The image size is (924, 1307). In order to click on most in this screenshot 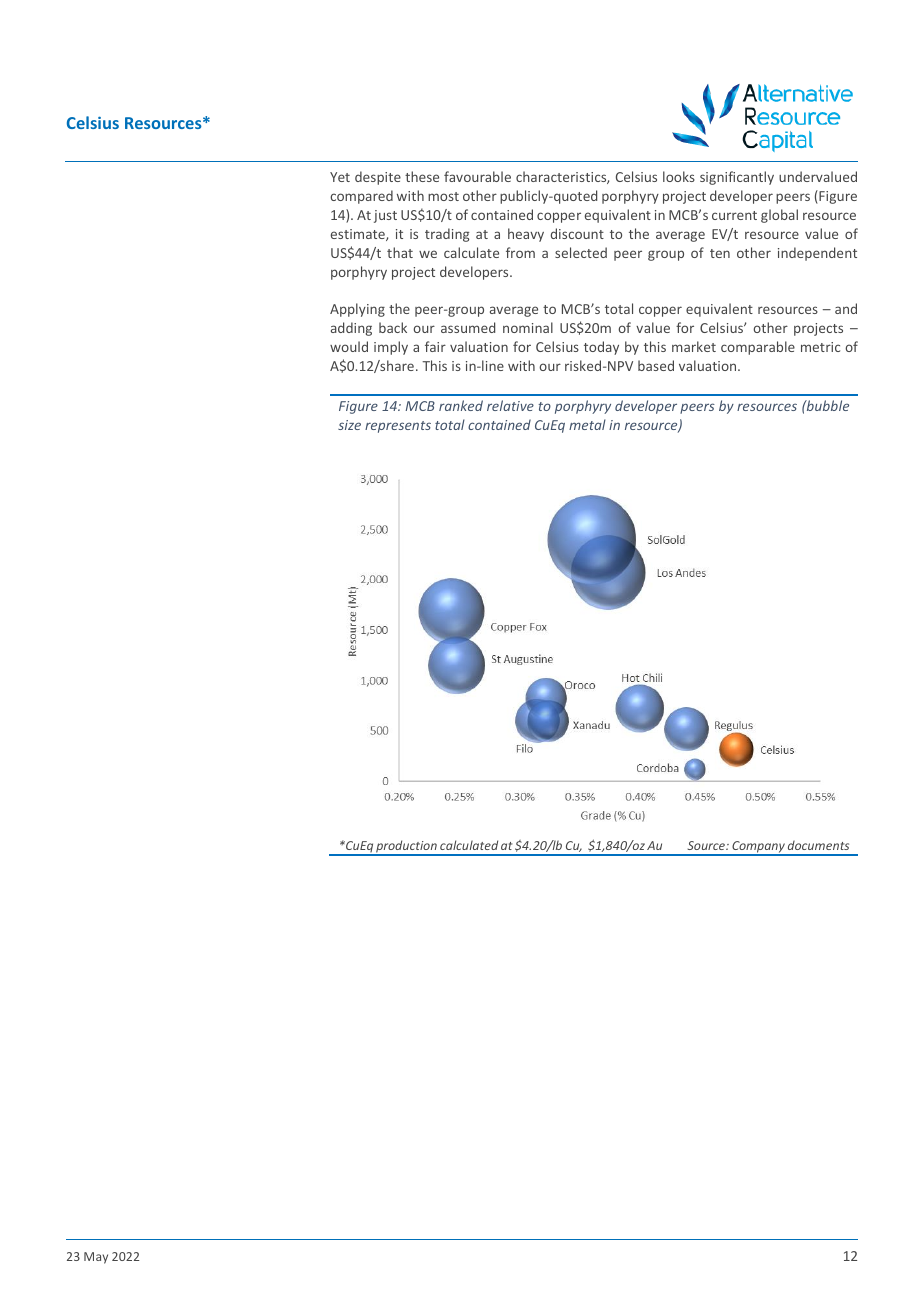, I will do `click(443, 196)`.
